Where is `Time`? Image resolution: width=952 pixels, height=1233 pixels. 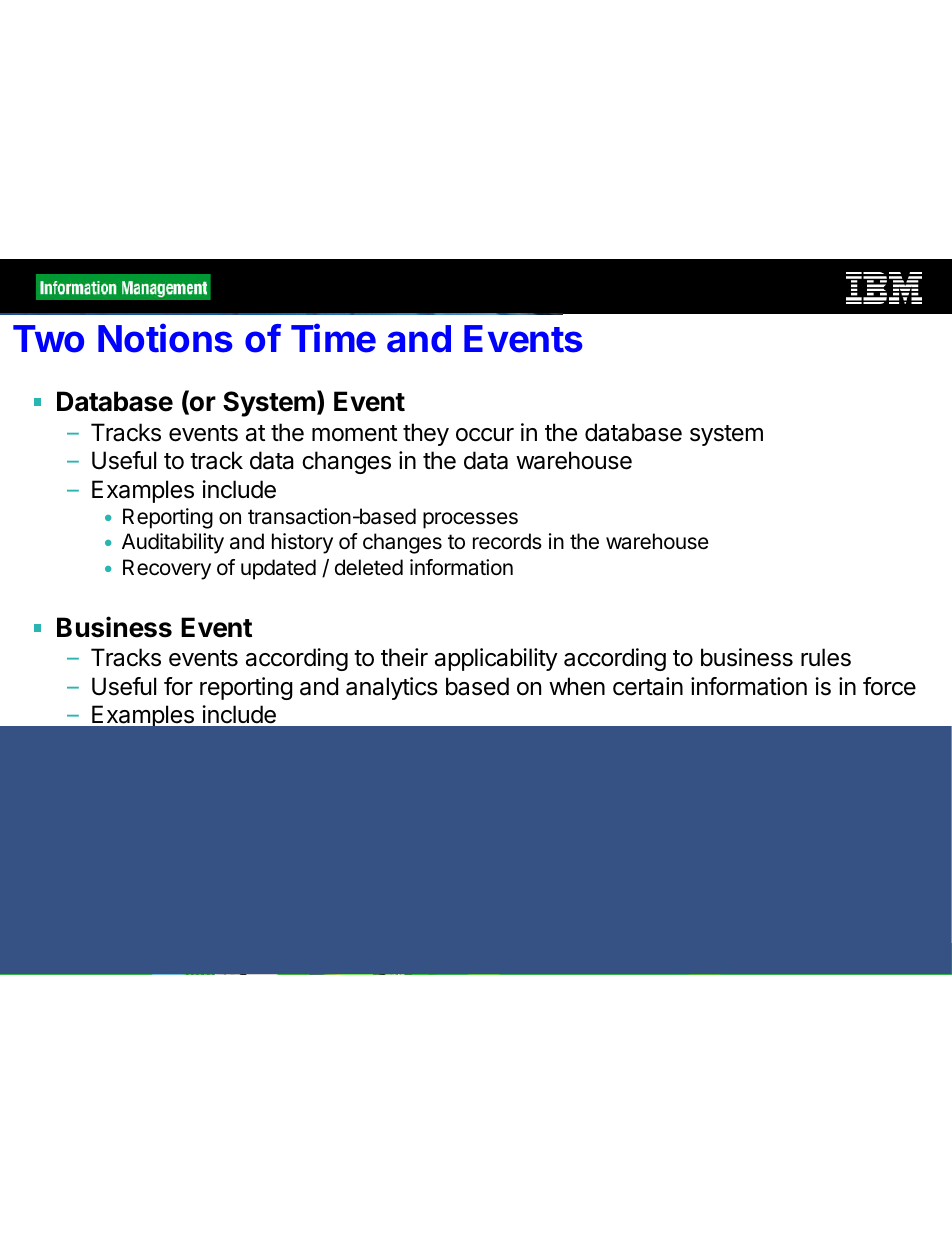 Time is located at coordinates (333, 338).
